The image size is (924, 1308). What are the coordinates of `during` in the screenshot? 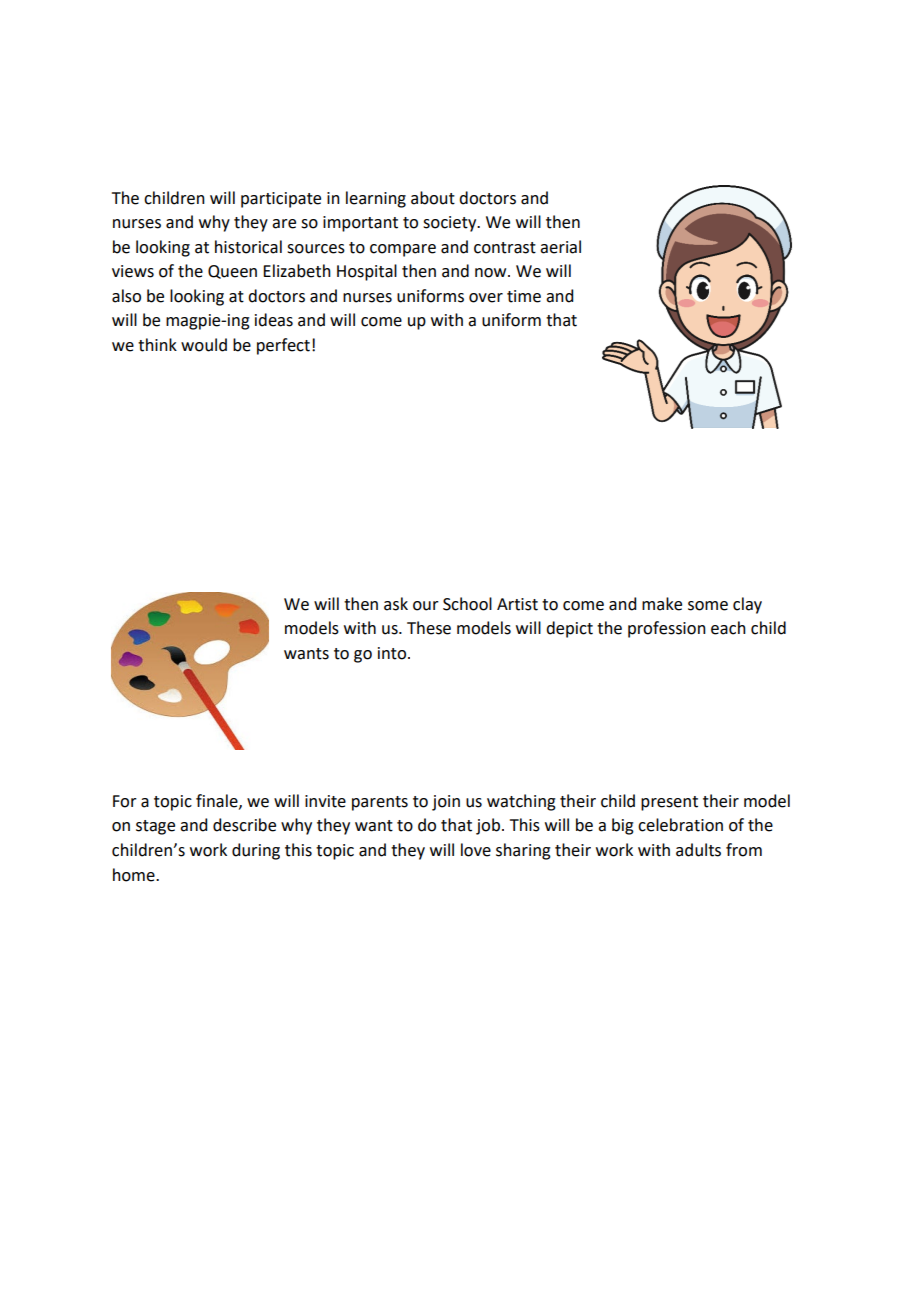 It's located at (256, 851).
